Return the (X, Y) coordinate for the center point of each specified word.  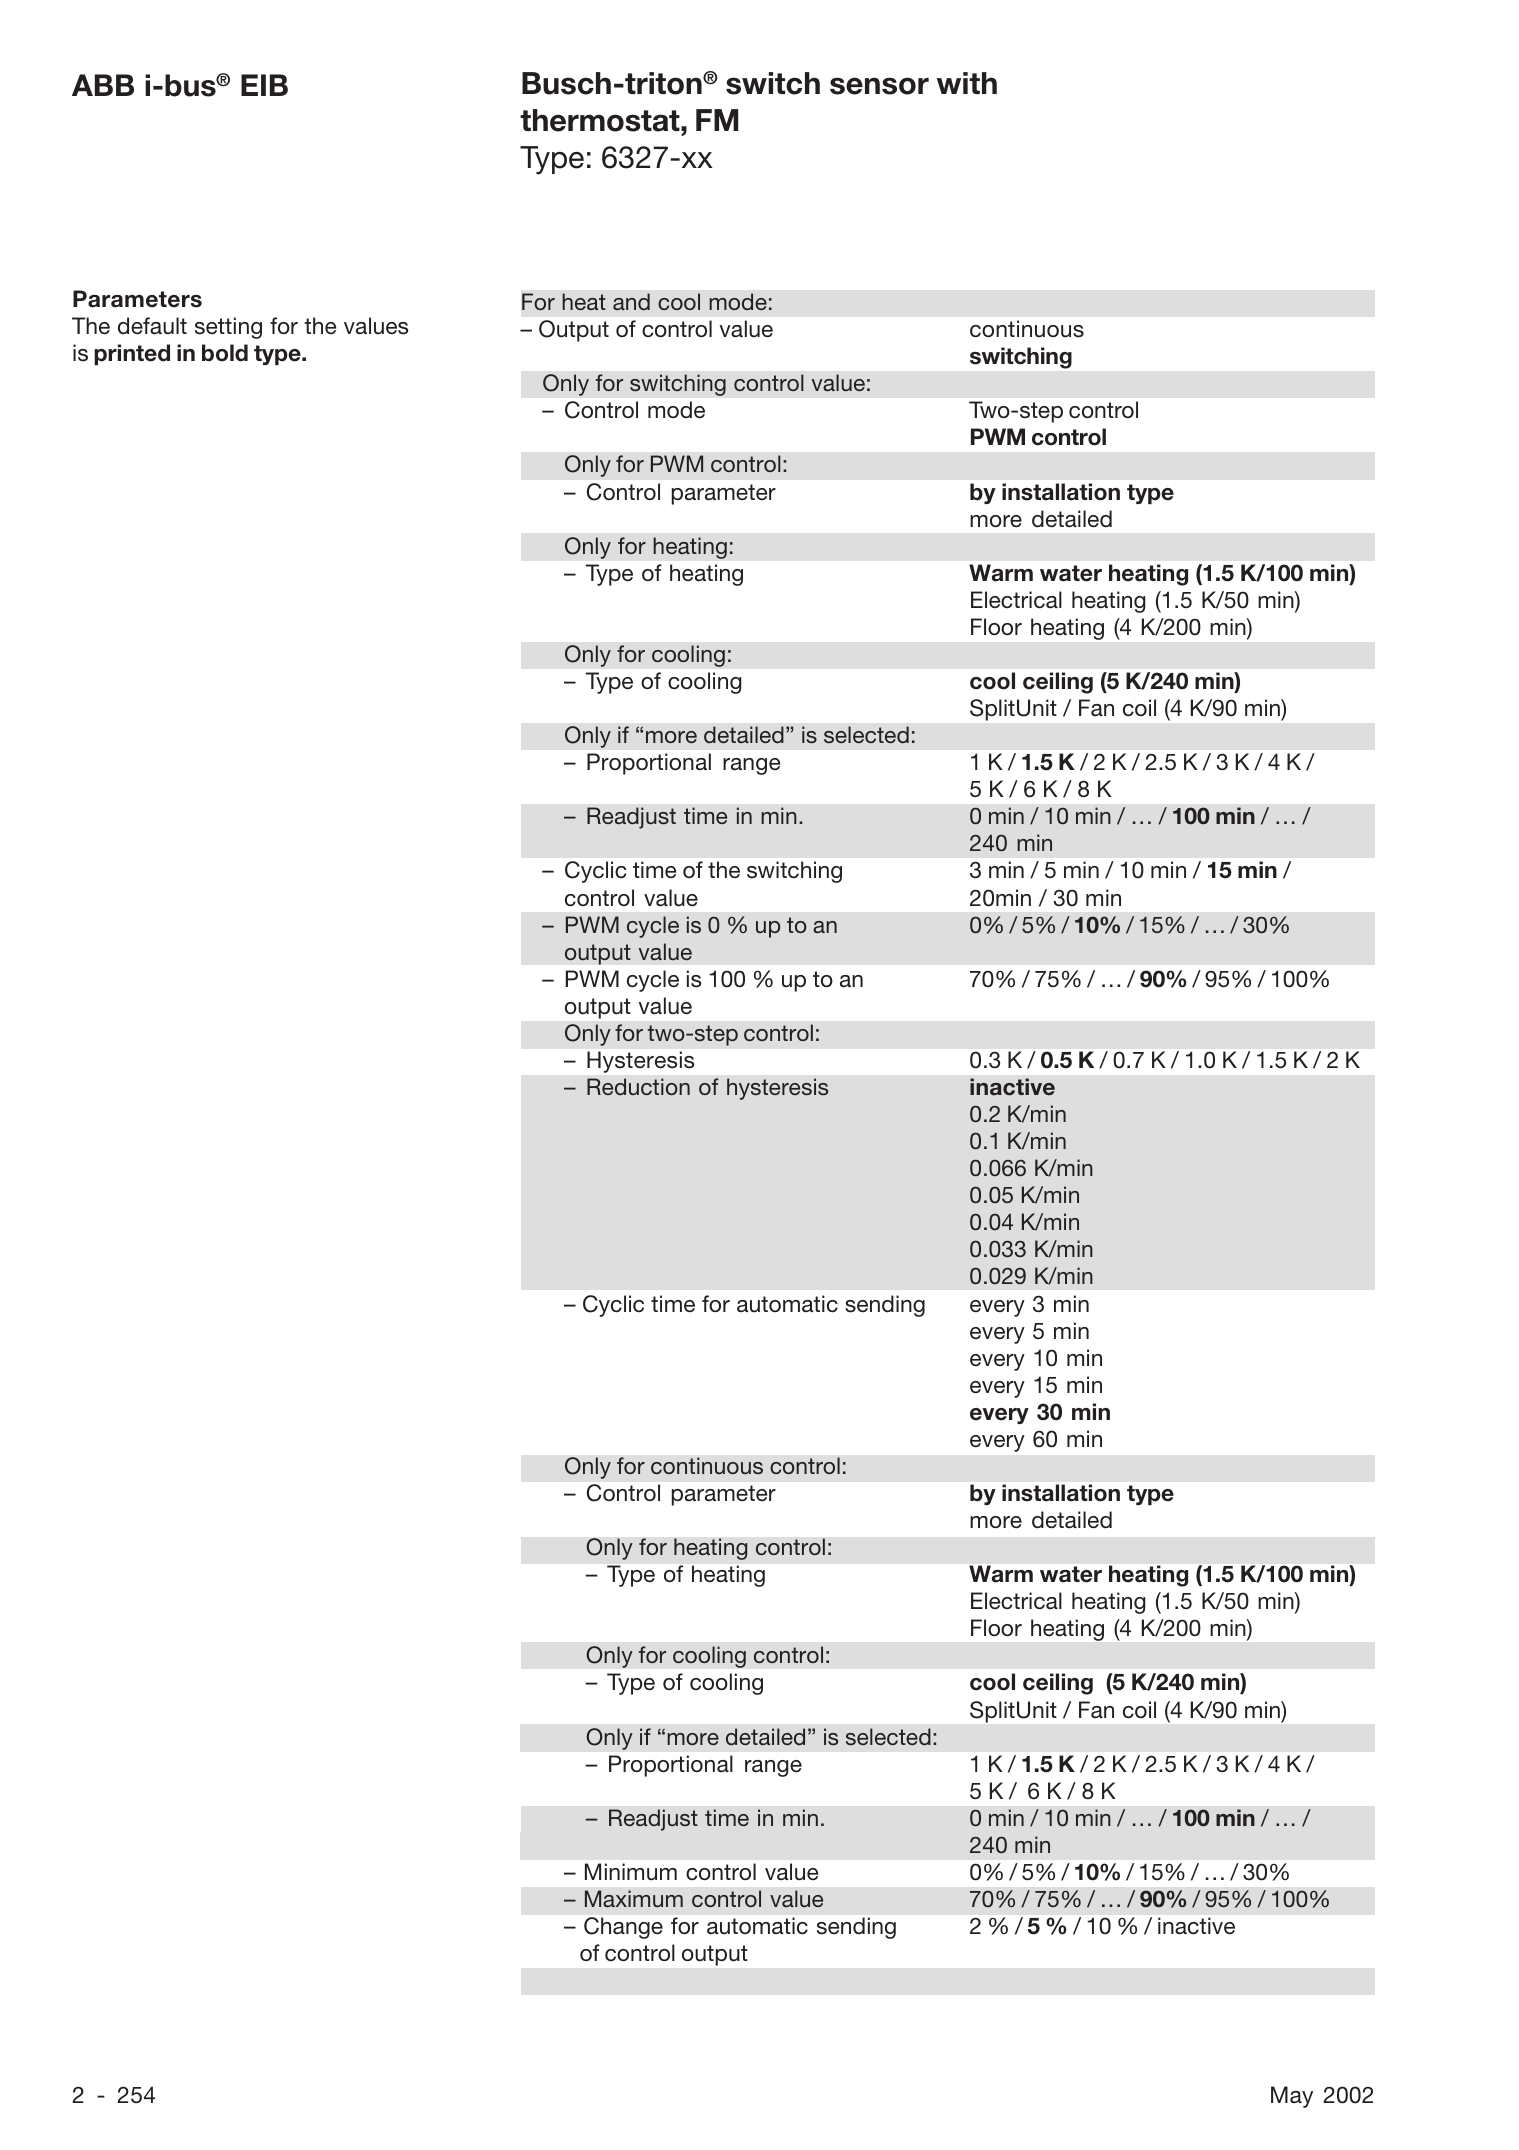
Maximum (634, 1898)
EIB (264, 85)
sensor (879, 86)
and (631, 301)
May (1292, 2097)
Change (623, 1928)
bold (225, 353)
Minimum (631, 1872)
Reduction (638, 1086)
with (967, 83)
